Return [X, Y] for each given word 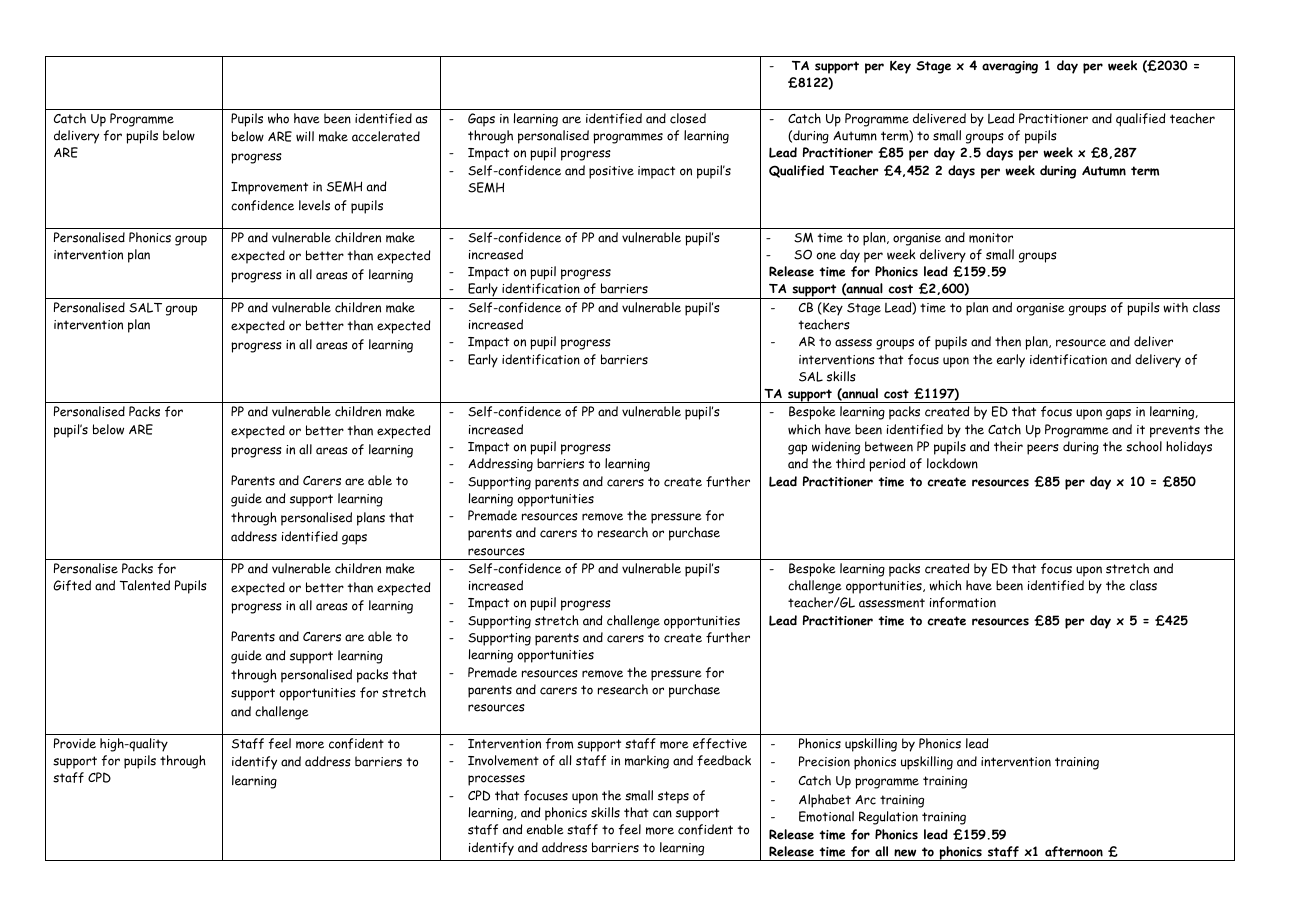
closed [688, 118]
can [662, 814]
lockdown [952, 463]
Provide [75, 743]
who [278, 118]
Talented [145, 585]
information [963, 602]
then [1008, 341]
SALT [145, 308]
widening [836, 448]
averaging [1010, 67]
